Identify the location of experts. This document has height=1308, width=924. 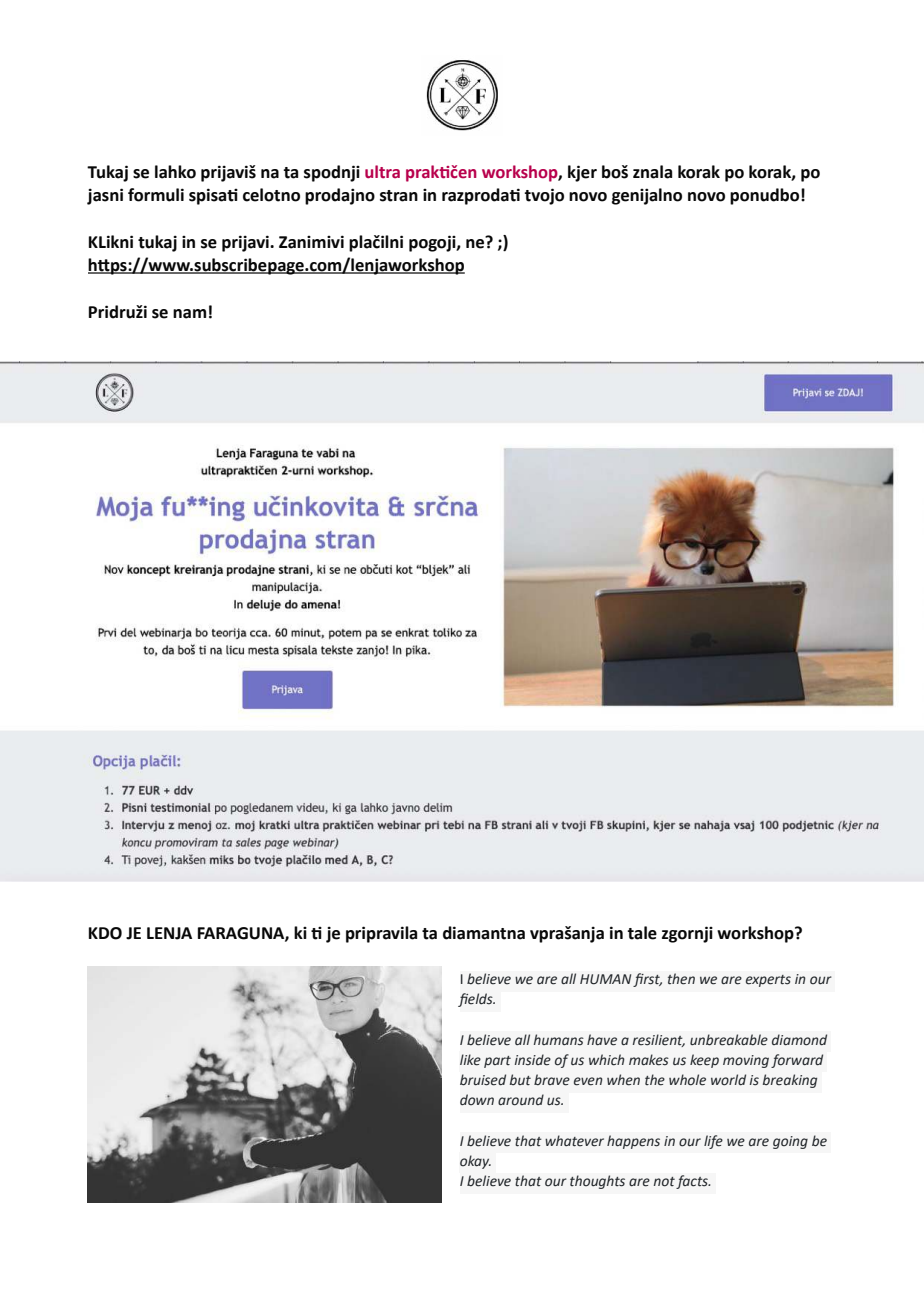
(768, 981).
